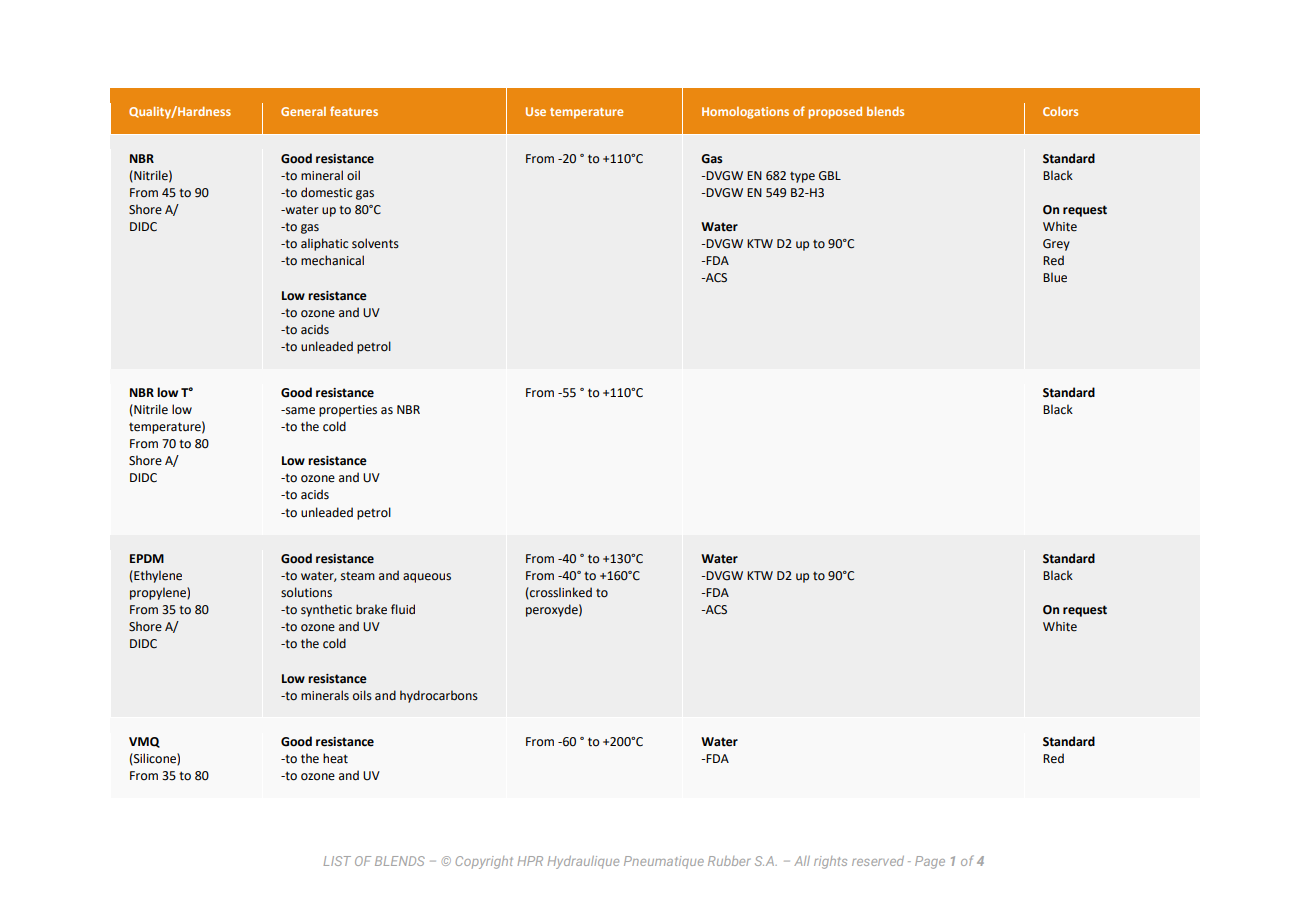  I want to click on Colors, so click(1060, 111).
